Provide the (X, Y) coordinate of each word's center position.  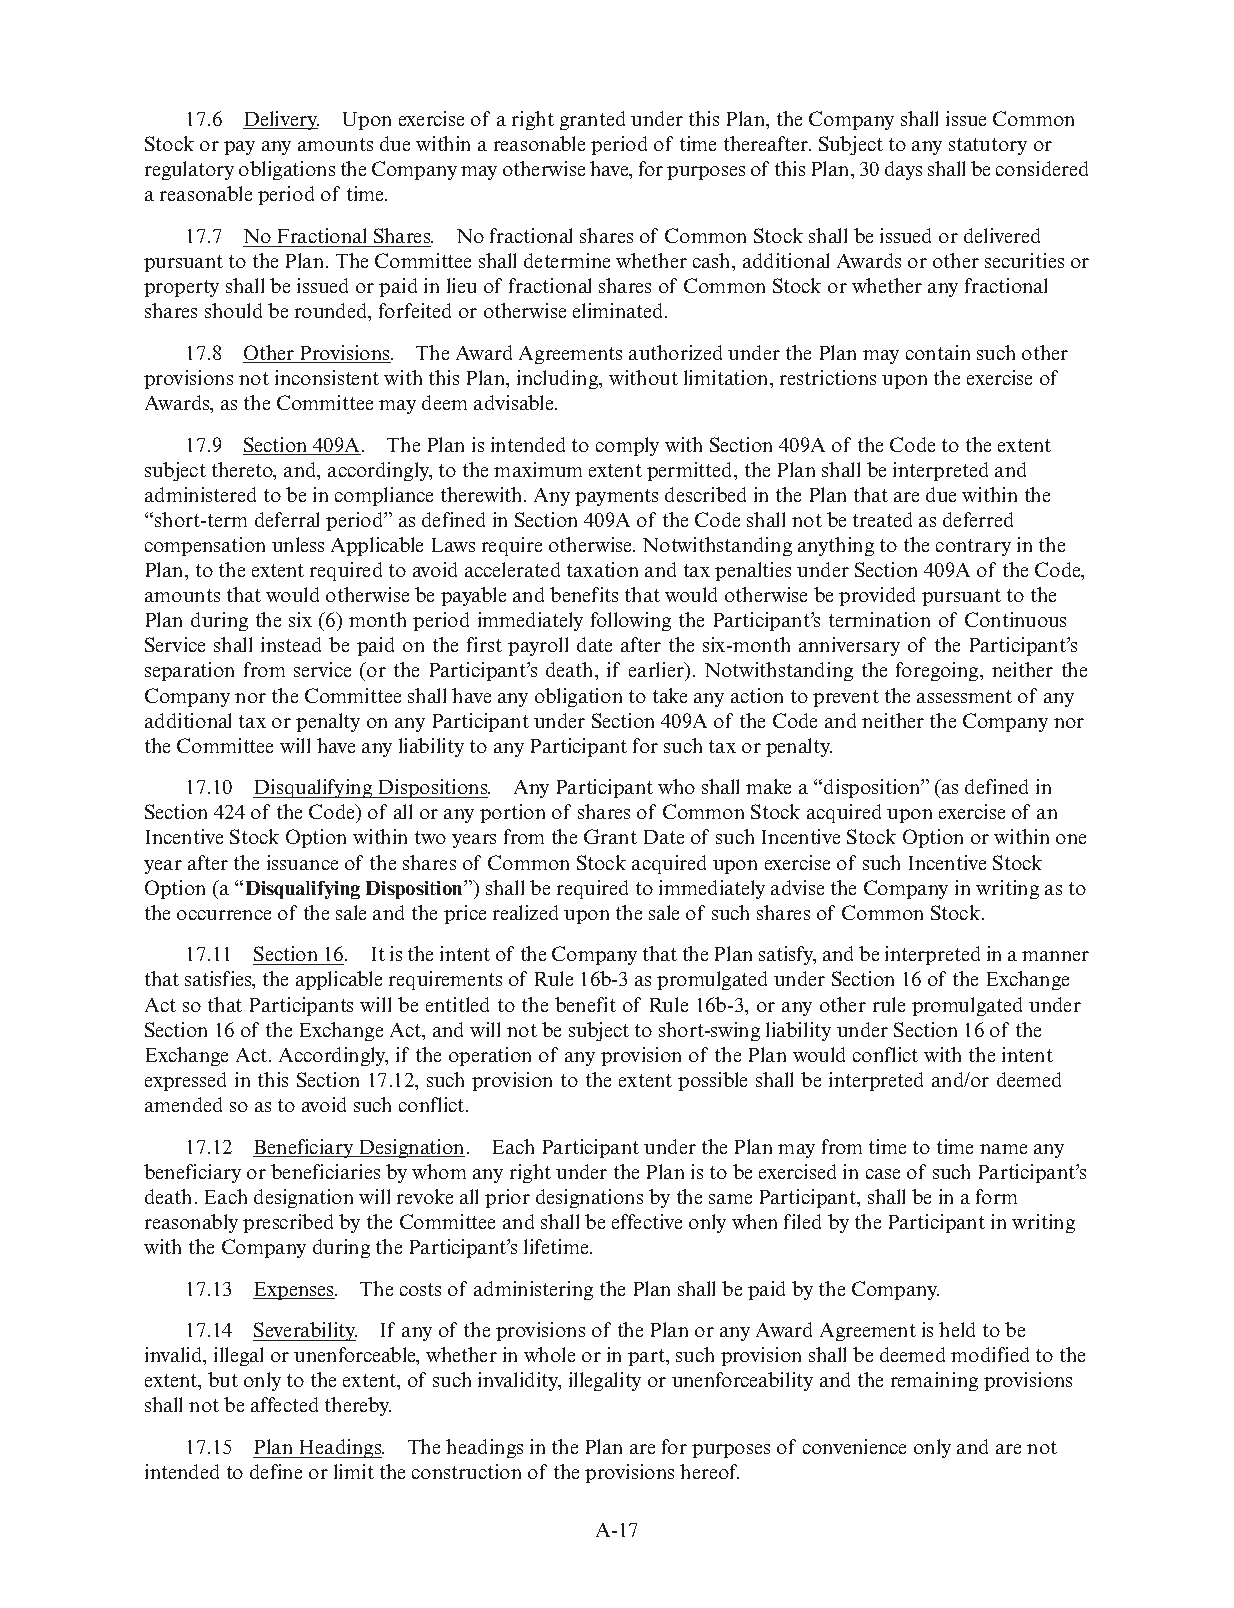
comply (627, 446)
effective (647, 1221)
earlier (657, 671)
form (996, 1196)
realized (525, 912)
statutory (988, 146)
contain (938, 352)
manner (1055, 956)
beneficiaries (325, 1171)
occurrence (224, 915)
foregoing (939, 671)
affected (284, 1404)
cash (713, 260)
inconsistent (327, 377)
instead (291, 644)
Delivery (281, 120)
